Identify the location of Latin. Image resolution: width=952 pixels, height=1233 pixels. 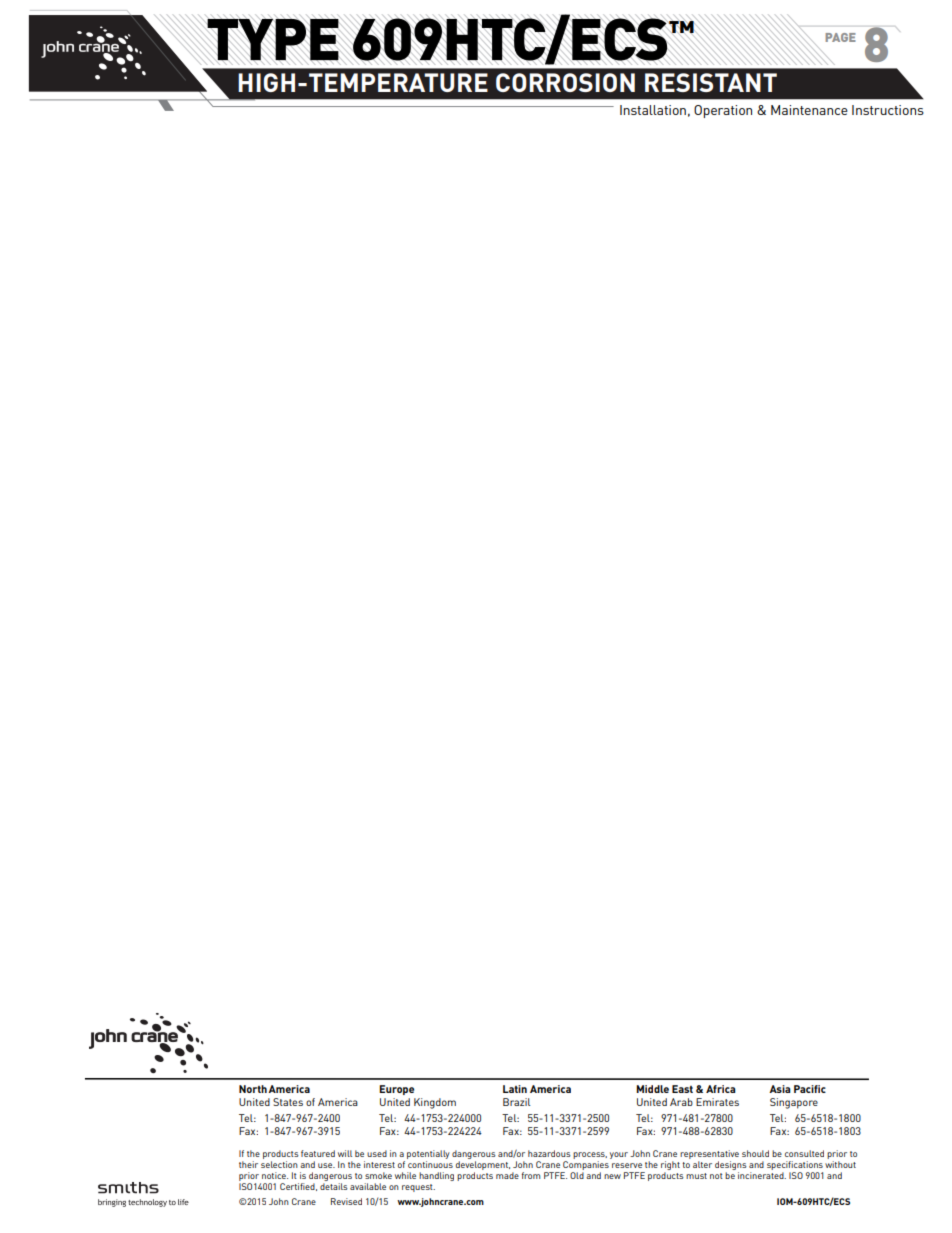
(515, 1089).
